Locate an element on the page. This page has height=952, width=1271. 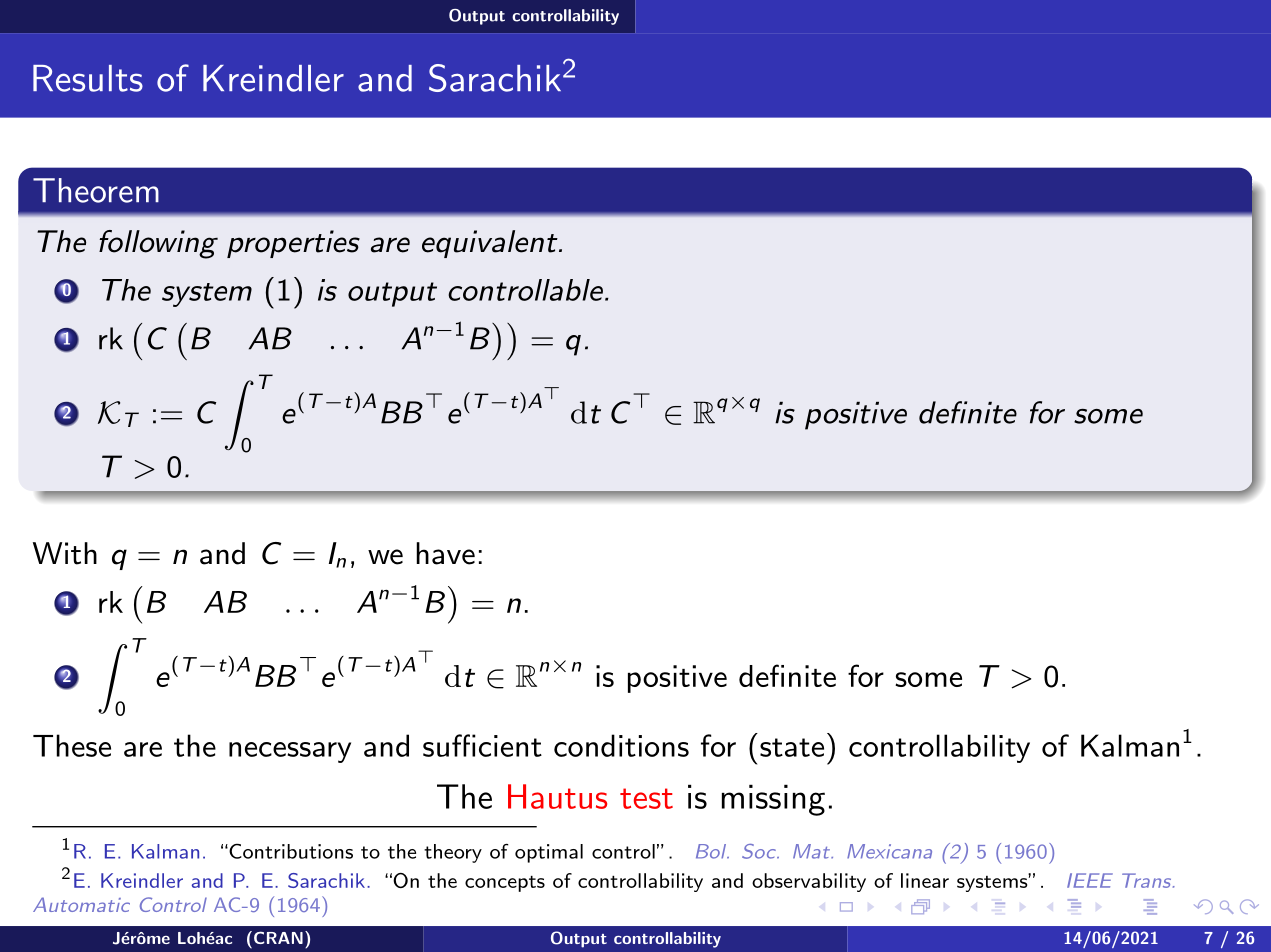
Results is located at coordinates (88, 78).
